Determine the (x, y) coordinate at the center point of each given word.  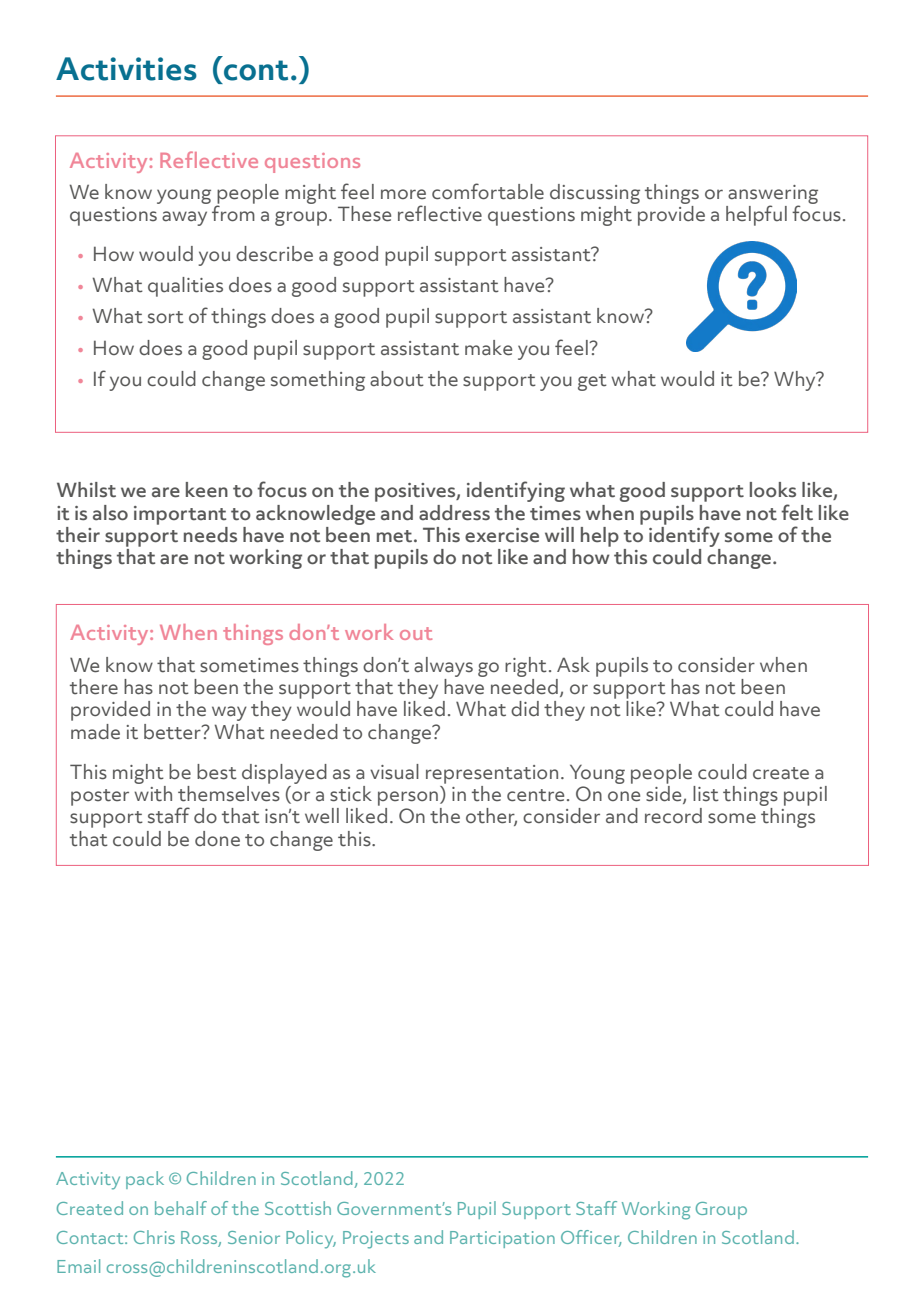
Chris (154, 1237)
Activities (126, 69)
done (217, 839)
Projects (376, 1240)
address (454, 513)
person (409, 798)
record (673, 816)
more (403, 194)
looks (773, 490)
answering (773, 195)
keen (207, 490)
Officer (591, 1238)
